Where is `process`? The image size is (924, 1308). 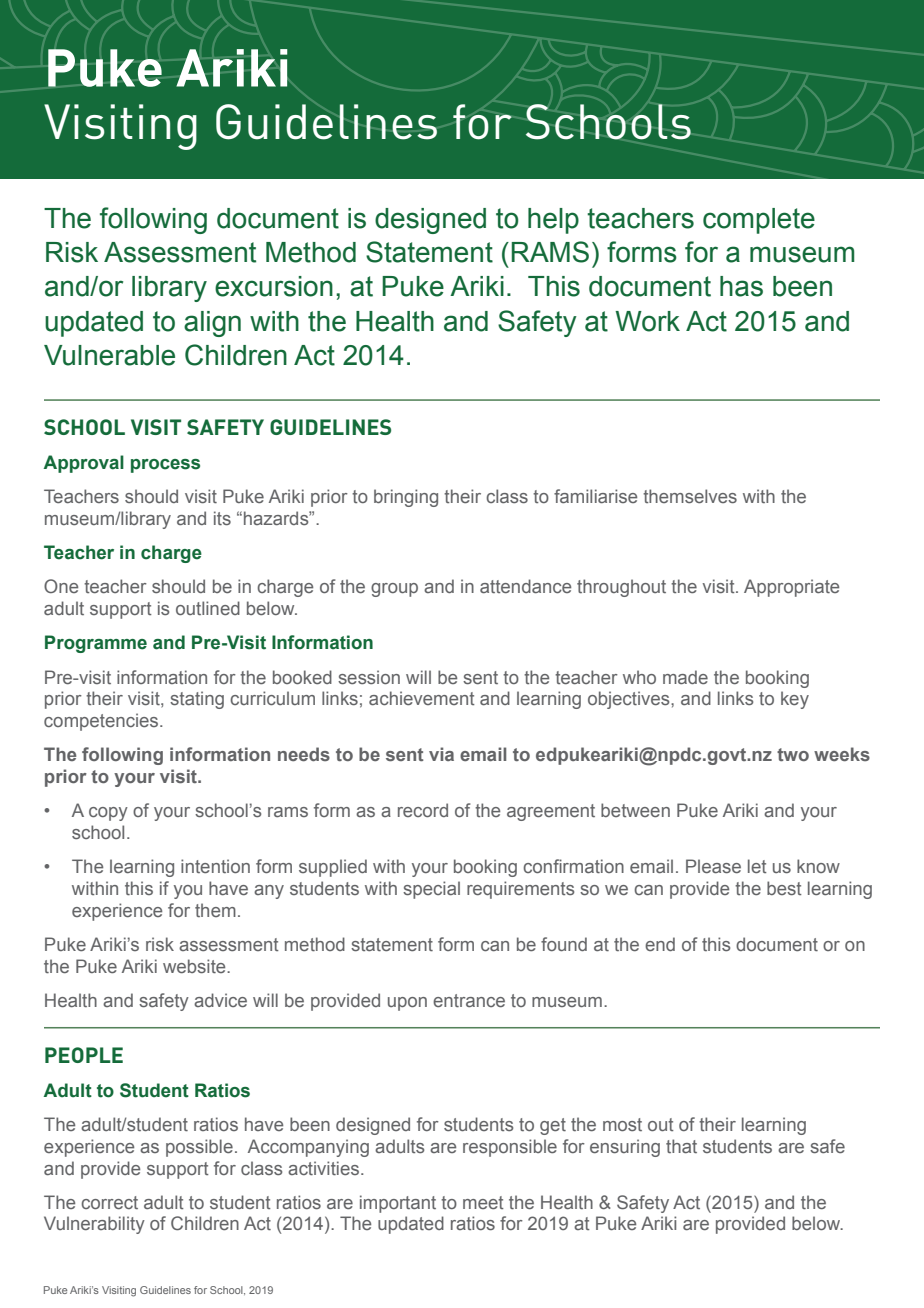
process is located at coordinates (165, 466).
